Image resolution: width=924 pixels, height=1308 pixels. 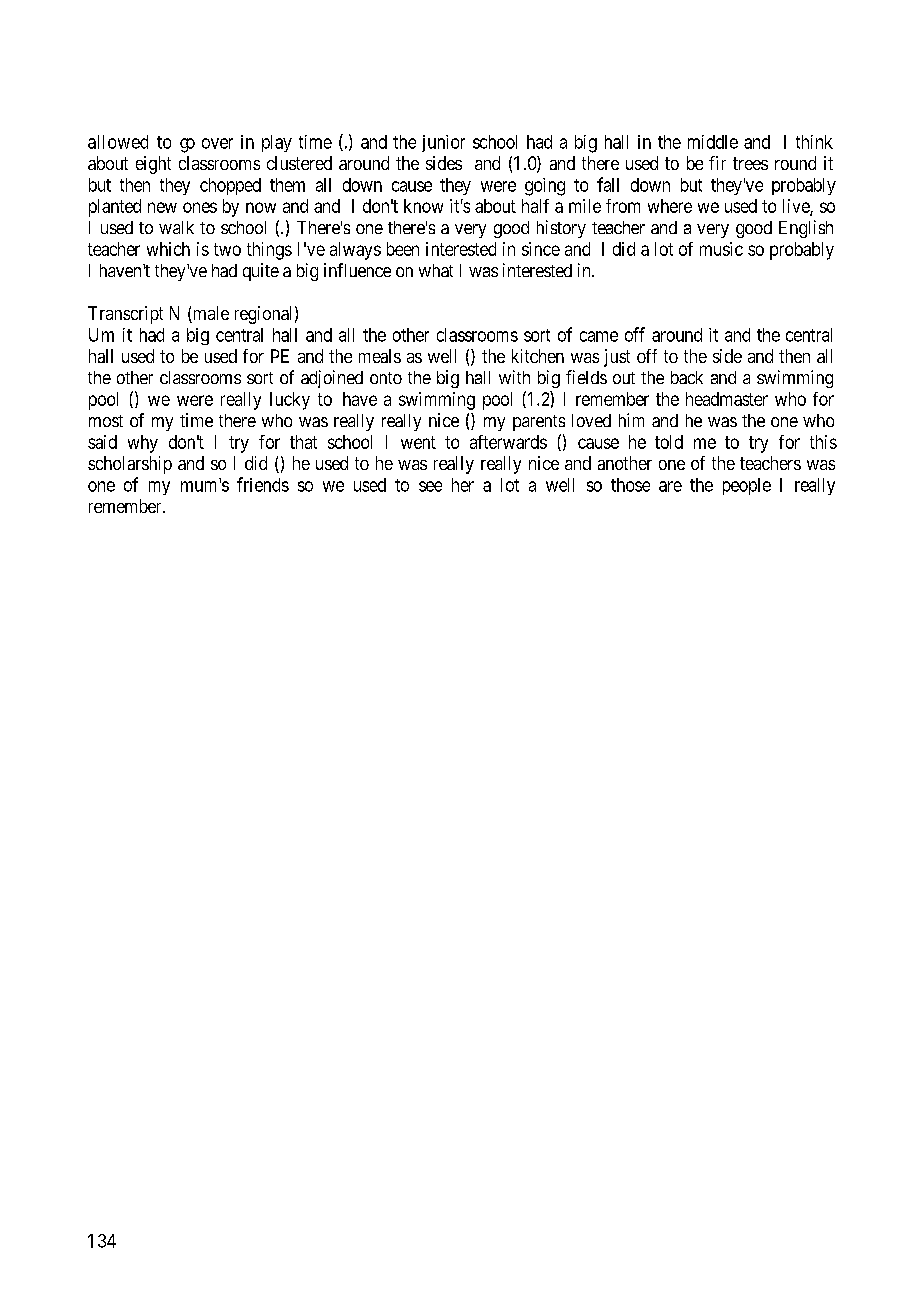 I want to click on junior, so click(x=443, y=143).
